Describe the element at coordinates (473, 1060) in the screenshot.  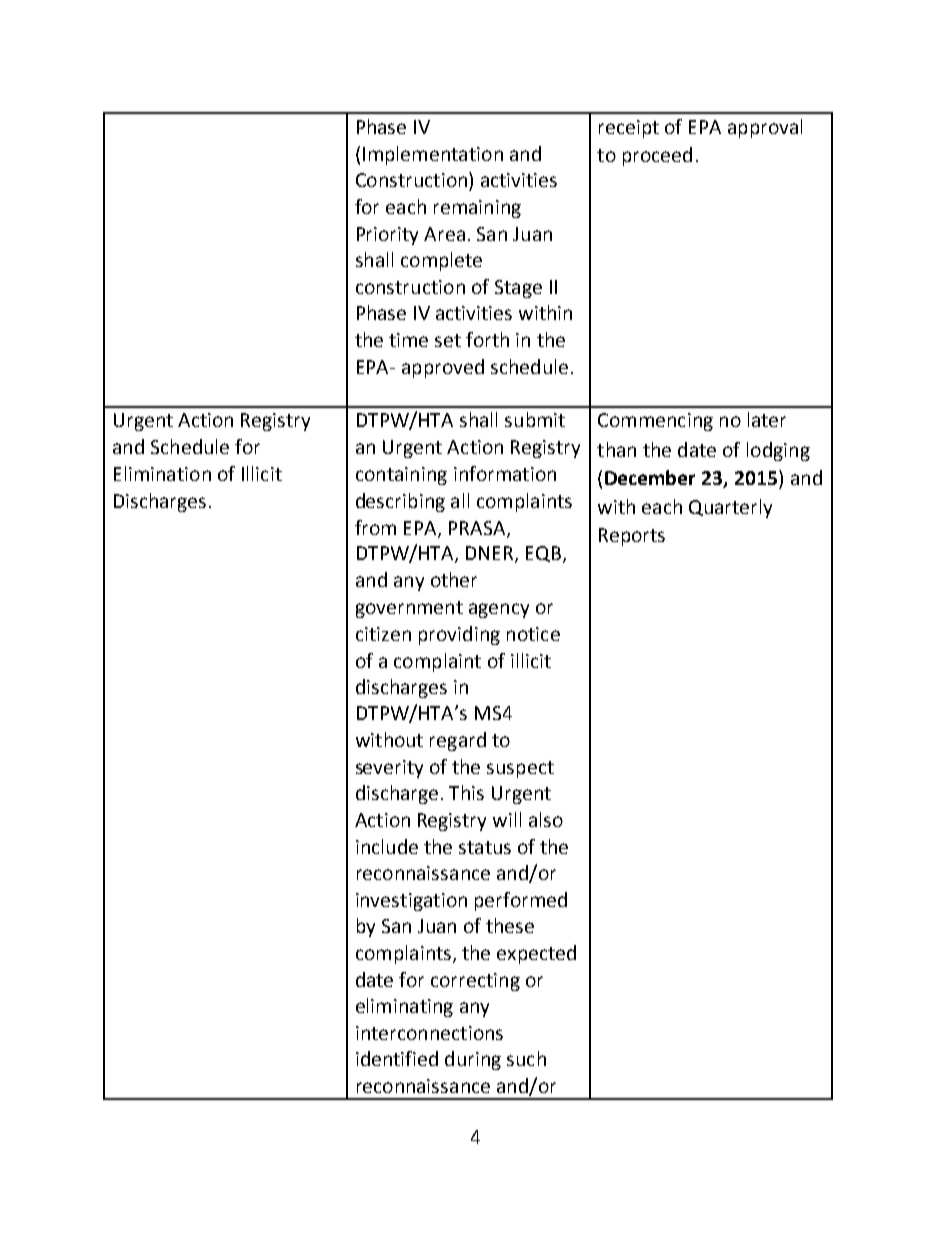
I see `during` at that location.
